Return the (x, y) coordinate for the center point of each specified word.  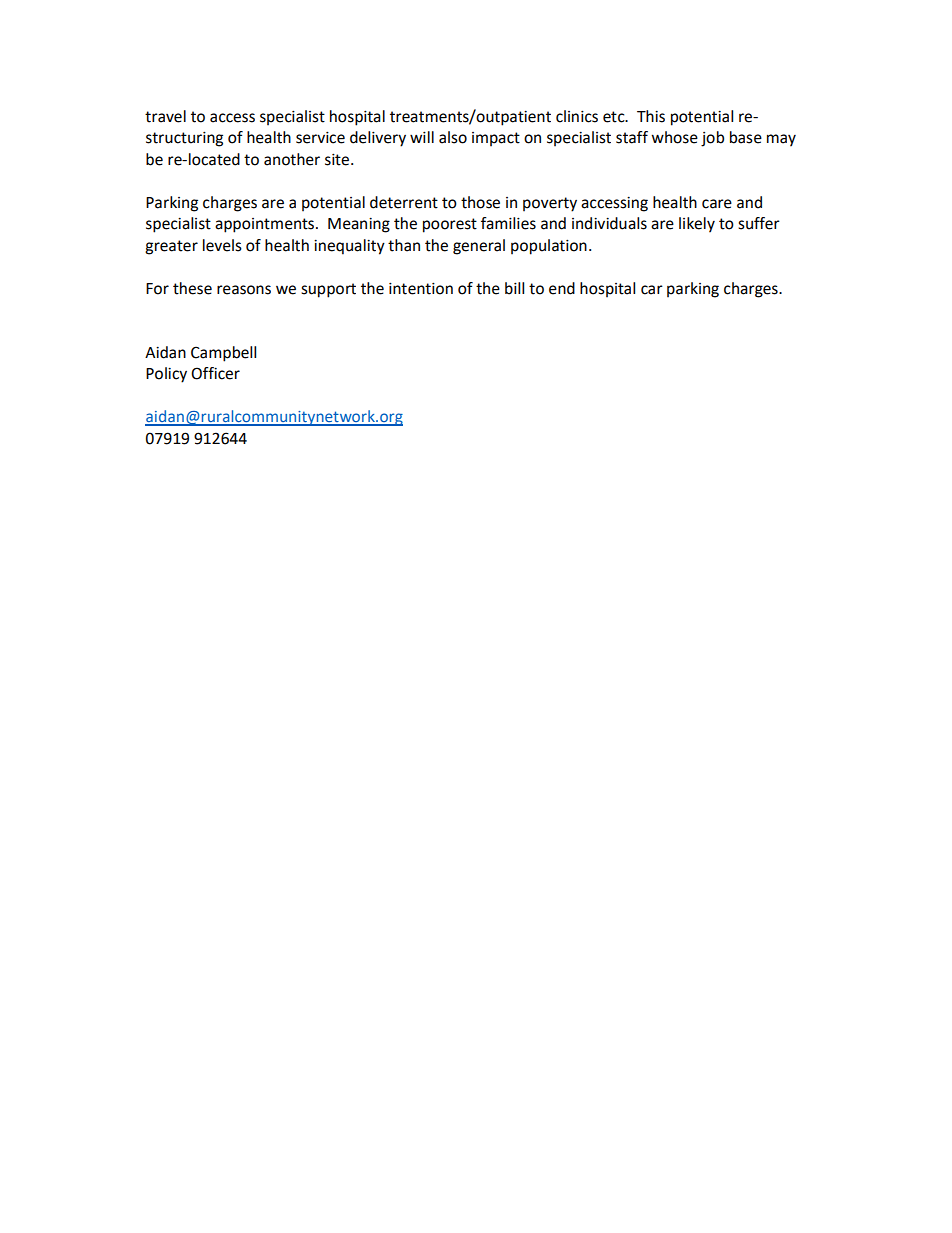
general (479, 247)
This (651, 116)
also (453, 137)
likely (697, 225)
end (562, 288)
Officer (215, 373)
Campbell (223, 354)
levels (222, 245)
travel (165, 116)
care (717, 204)
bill (514, 288)
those (480, 202)
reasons (244, 290)
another (292, 159)
